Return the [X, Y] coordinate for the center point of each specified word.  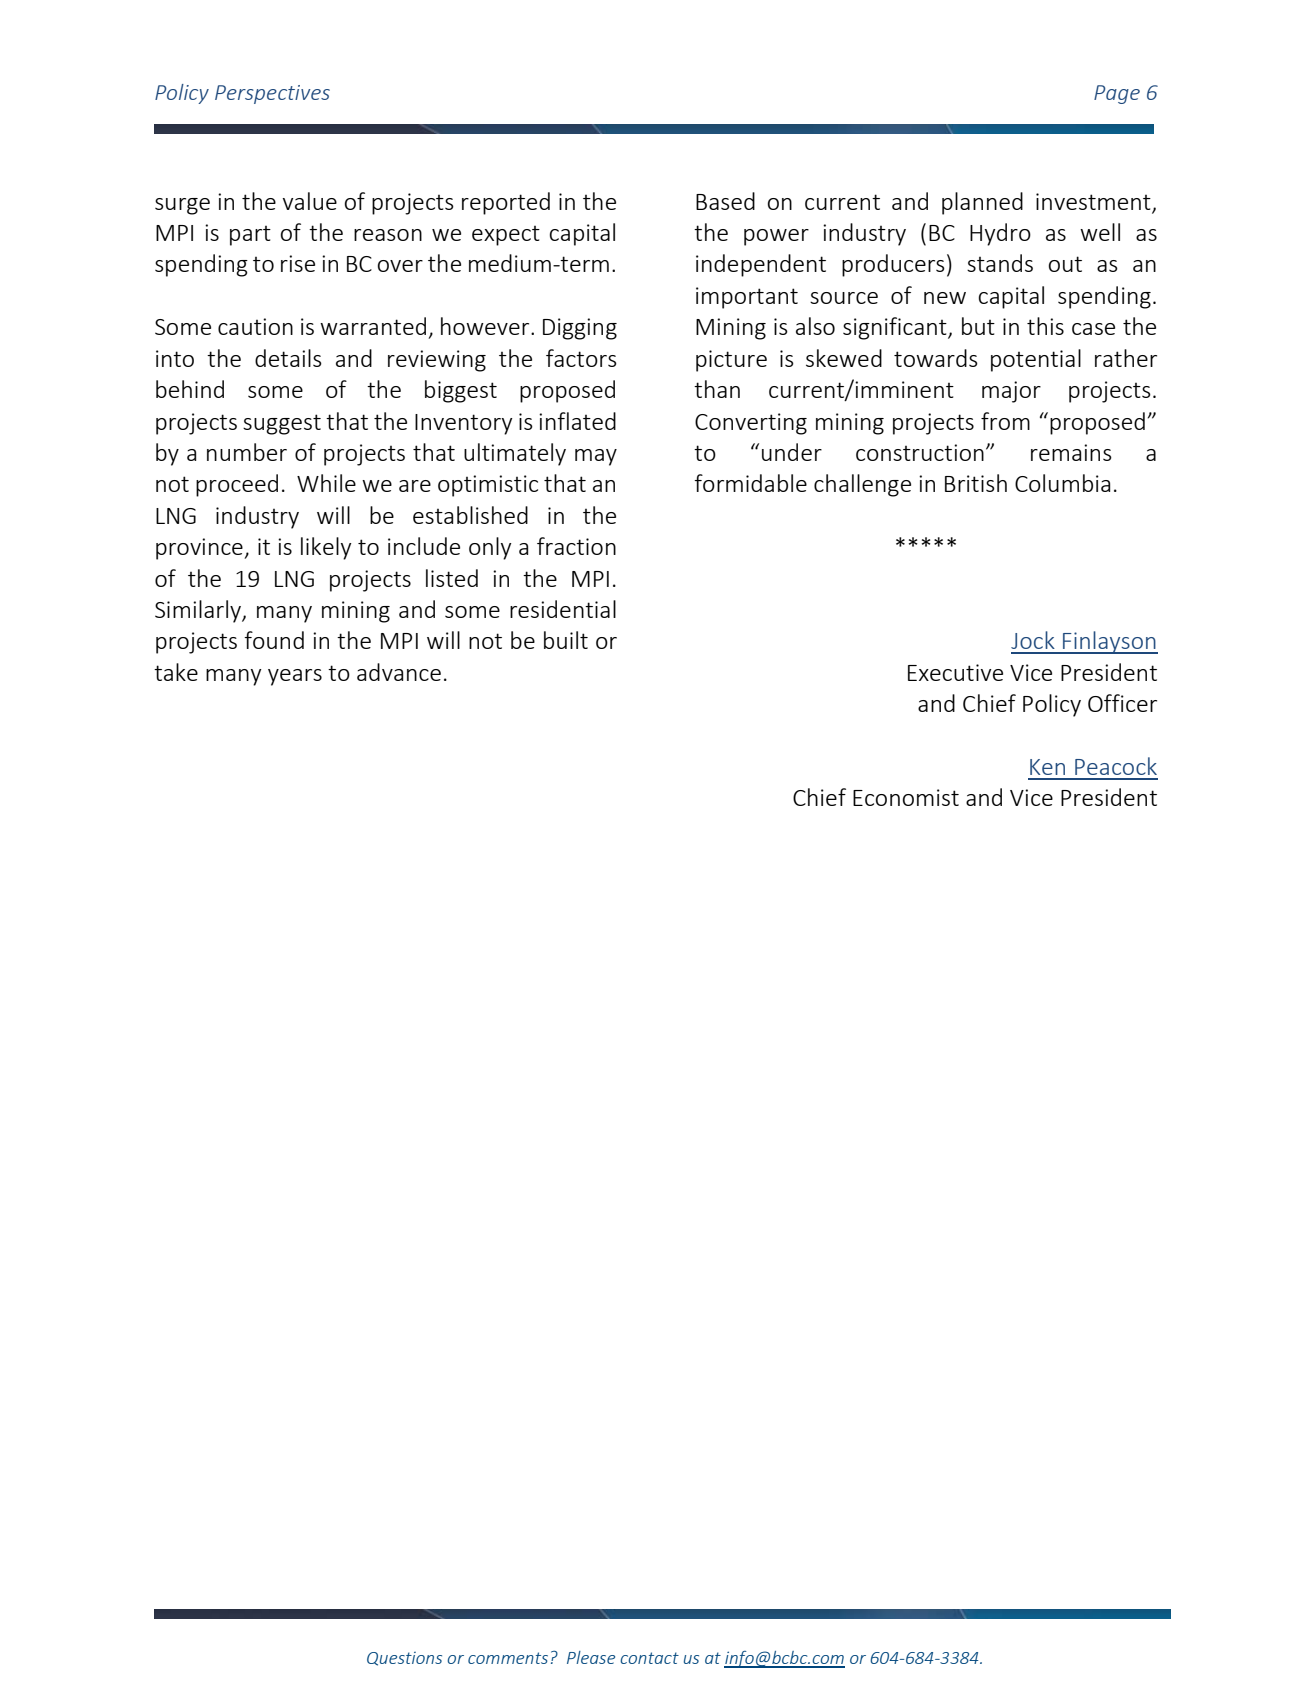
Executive [955, 672]
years [295, 677]
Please [591, 1657]
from [1005, 421]
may [596, 457]
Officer [1122, 703]
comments [508, 1658]
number [247, 452]
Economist [906, 797]
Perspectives [272, 94]
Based [725, 201]
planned [982, 203]
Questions [404, 1659]
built [566, 640]
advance [399, 672]
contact [649, 1658]
